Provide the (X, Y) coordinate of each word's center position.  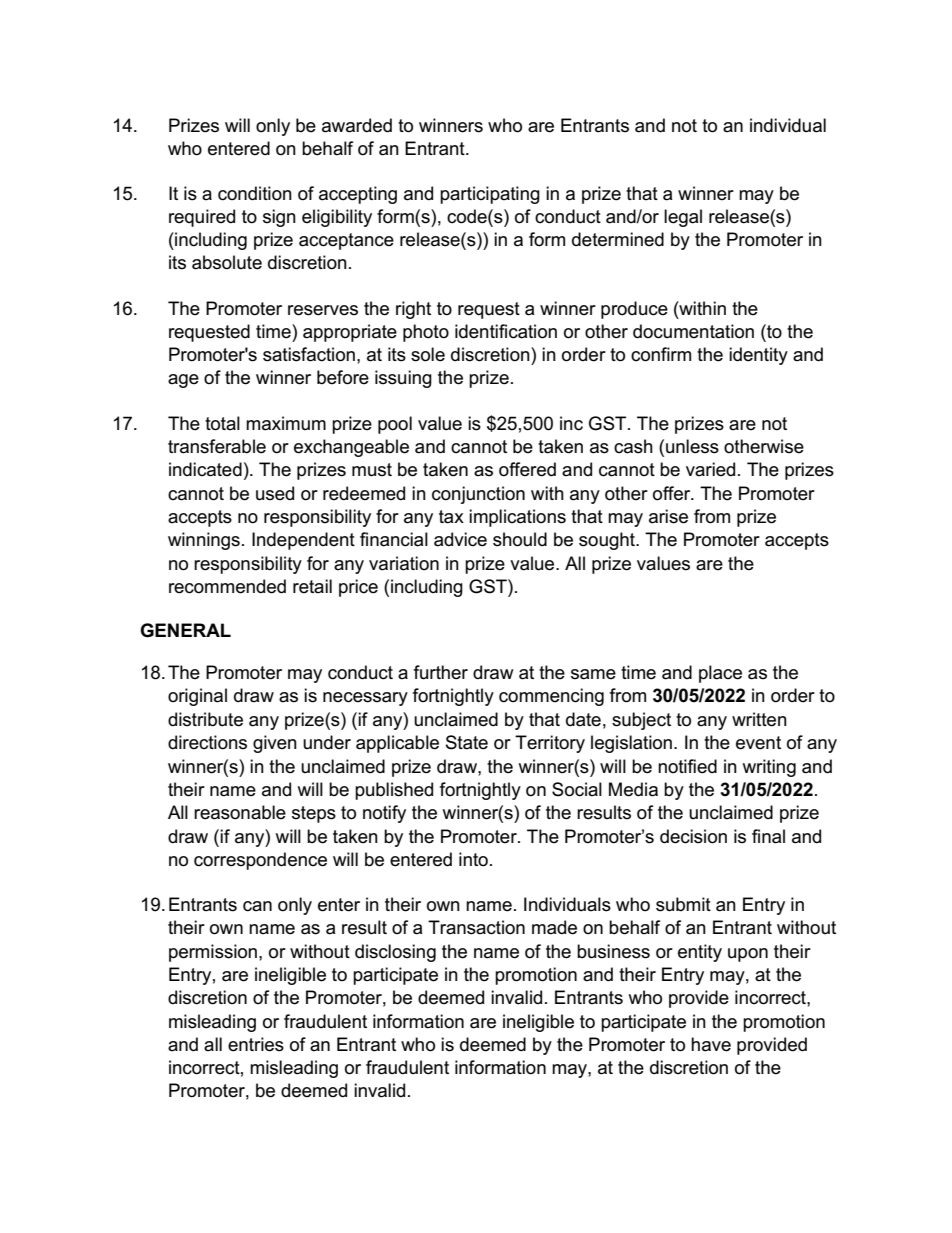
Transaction (476, 927)
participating (490, 195)
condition (255, 193)
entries (256, 1044)
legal (683, 218)
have (711, 1044)
